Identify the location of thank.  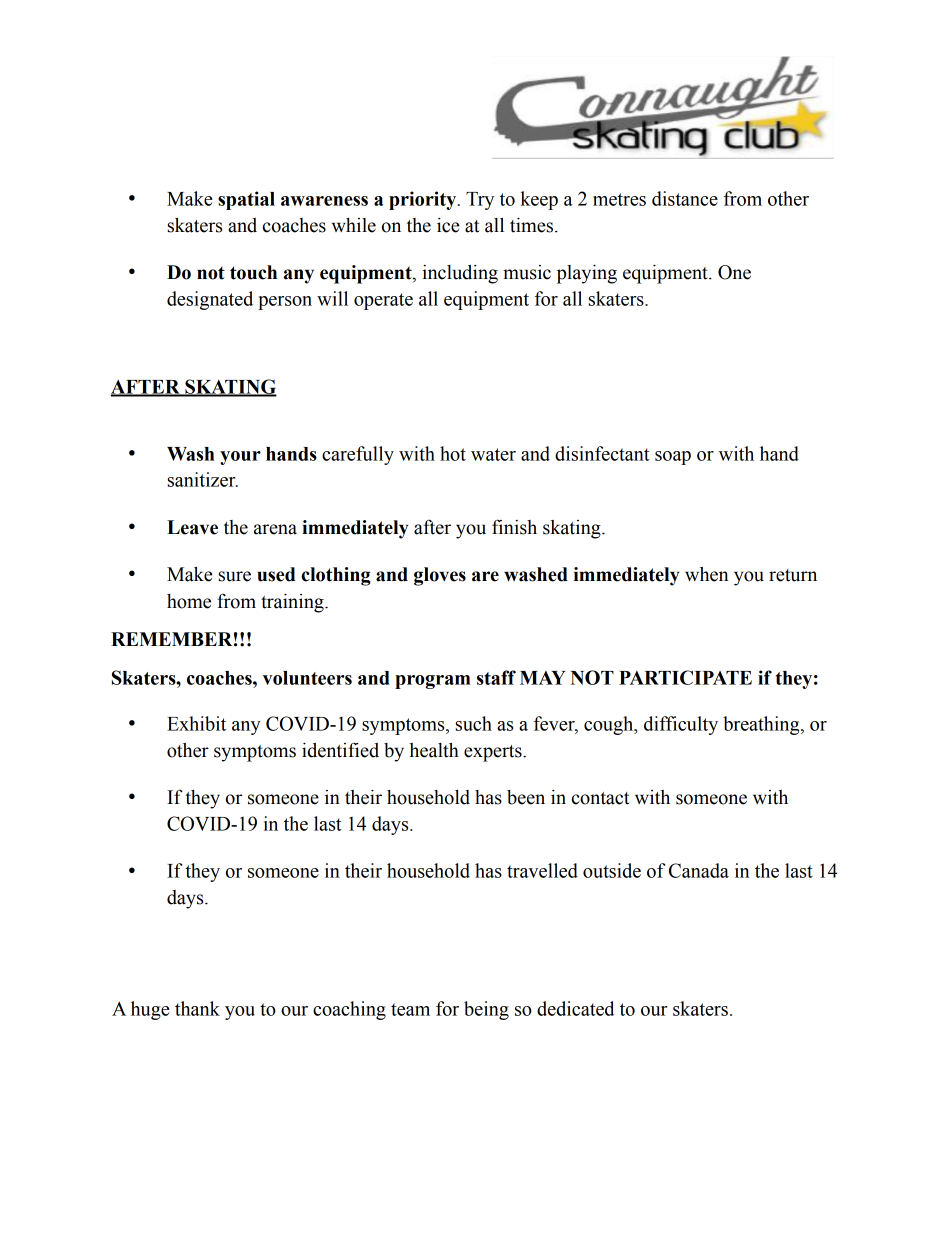
(197, 1008).
